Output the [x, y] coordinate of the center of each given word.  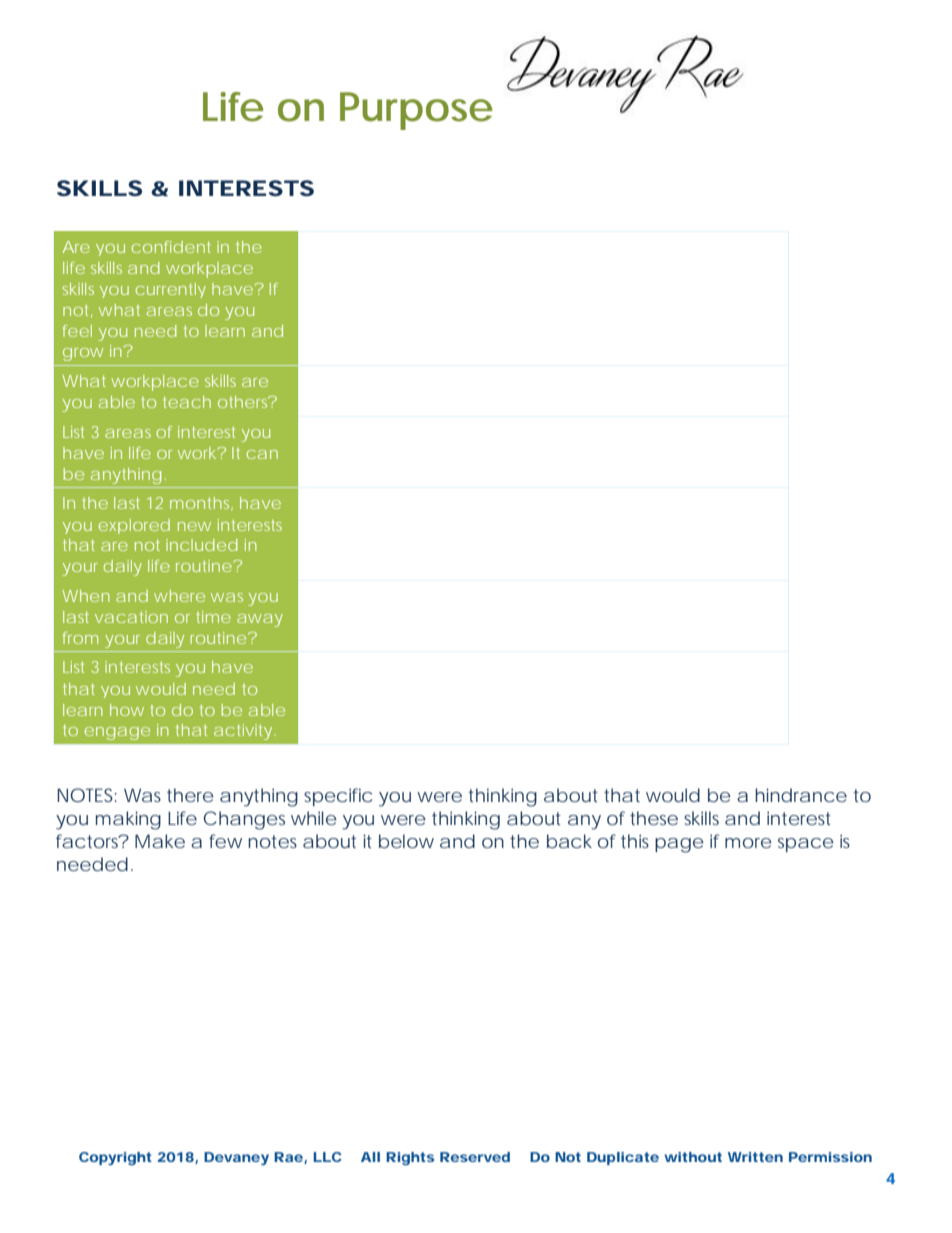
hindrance [801, 795]
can [262, 454]
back [569, 841]
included [202, 545]
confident [171, 247]
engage [117, 733]
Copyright [115, 1158]
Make [160, 841]
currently [171, 290]
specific [338, 797]
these [654, 818]
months [201, 504]
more [748, 843]
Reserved [475, 1157]
